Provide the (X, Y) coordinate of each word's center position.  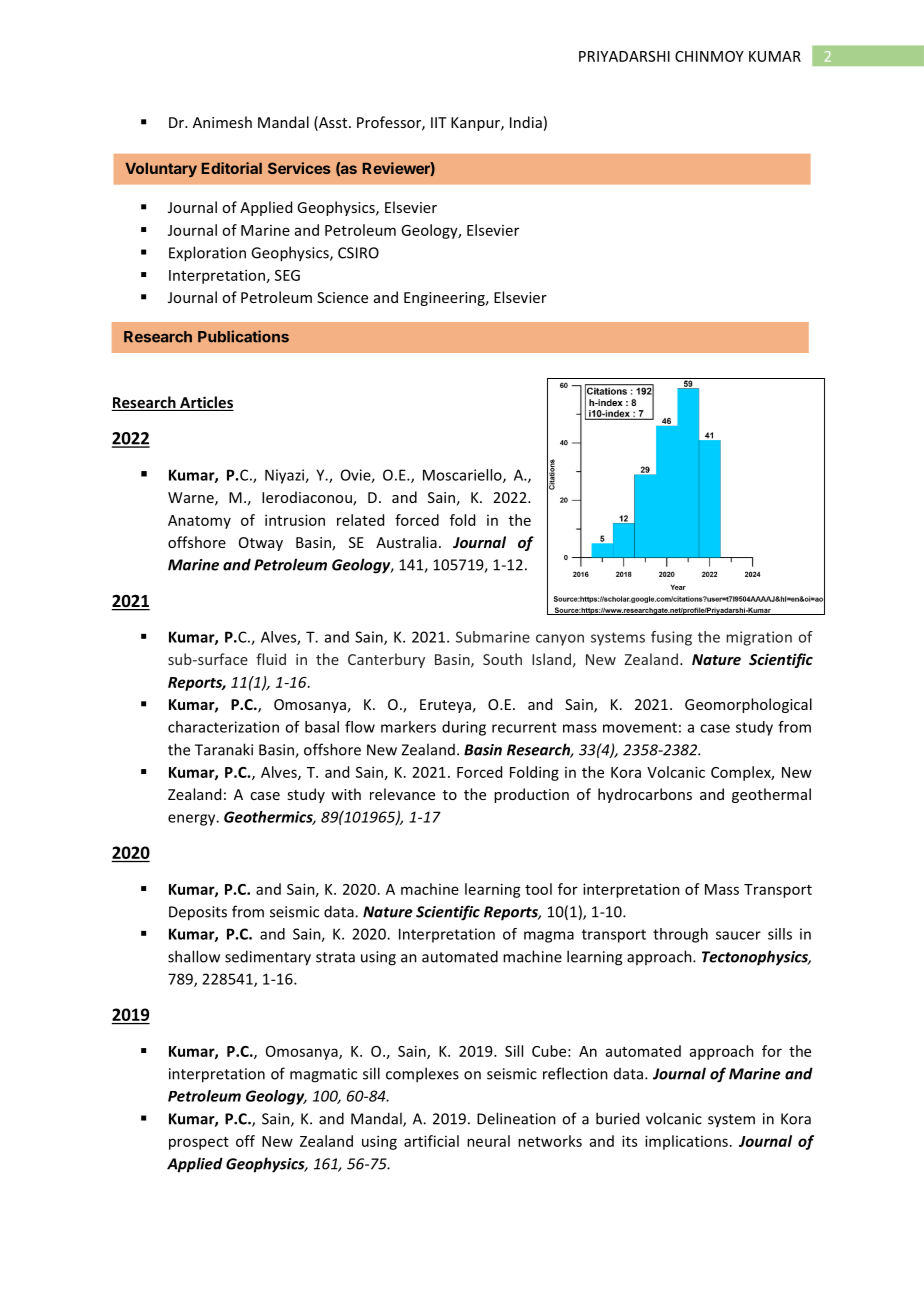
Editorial (232, 168)
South (502, 659)
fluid (271, 659)
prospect (199, 1143)
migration (759, 638)
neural (488, 1141)
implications (686, 1142)
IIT (439, 122)
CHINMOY (709, 56)
